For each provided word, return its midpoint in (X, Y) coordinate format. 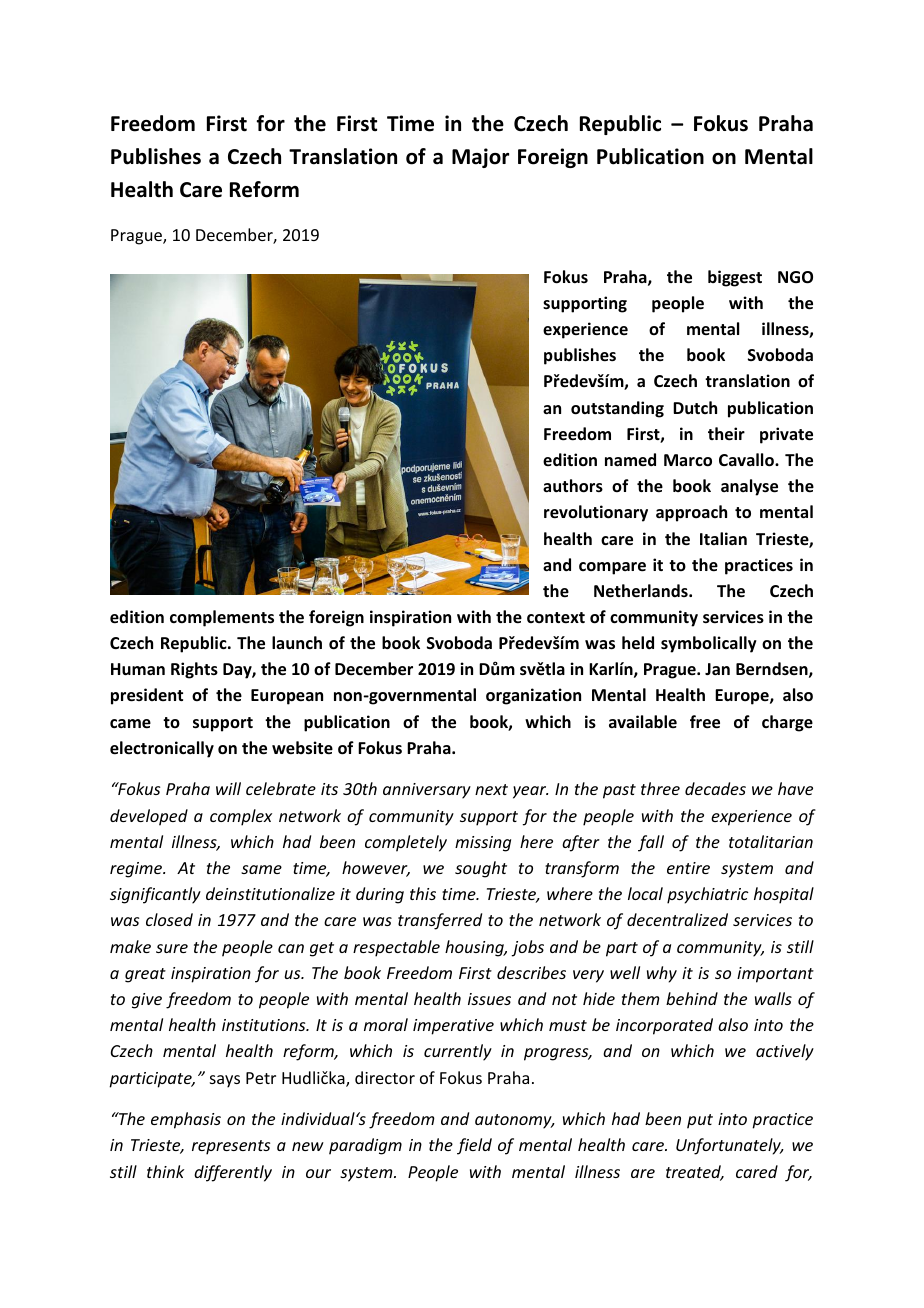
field (474, 1146)
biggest (735, 278)
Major (480, 158)
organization (533, 696)
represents (231, 1147)
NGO (795, 277)
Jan (717, 669)
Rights (194, 670)
